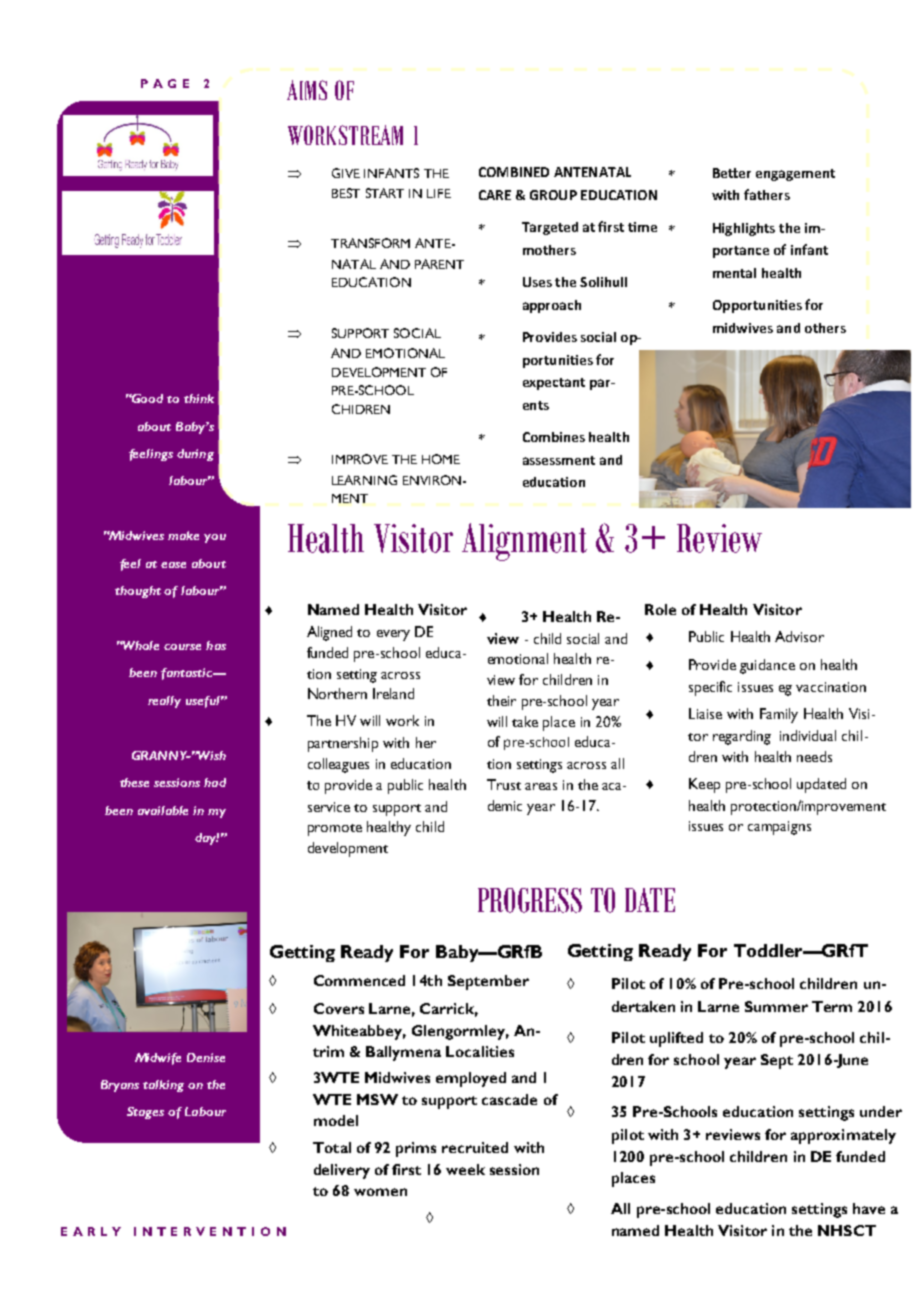  Describe the element at coordinates (799, 636) in the document. I see `Advisor` at that location.
